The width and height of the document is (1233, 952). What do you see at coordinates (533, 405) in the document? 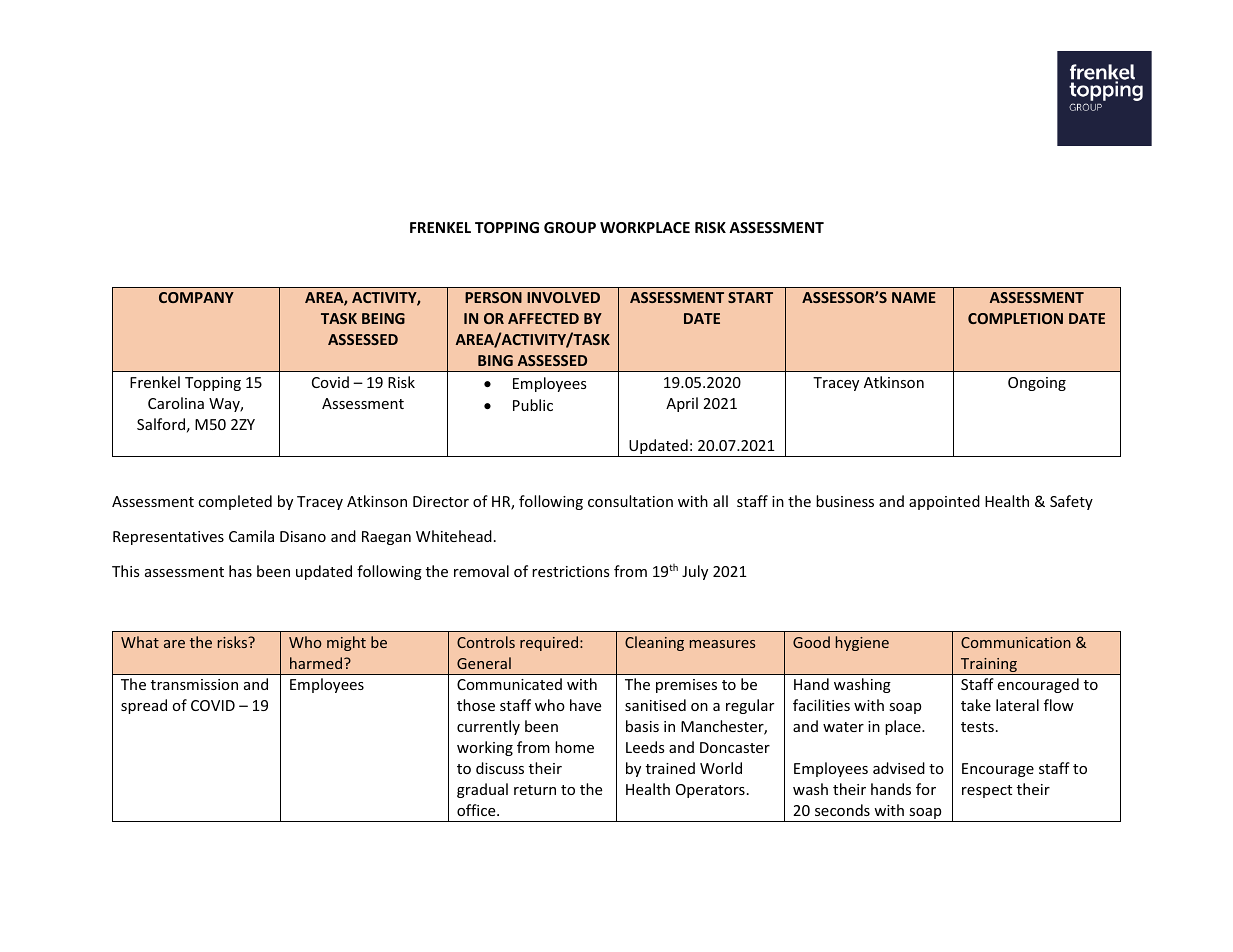
I see `Public` at bounding box center [533, 405].
